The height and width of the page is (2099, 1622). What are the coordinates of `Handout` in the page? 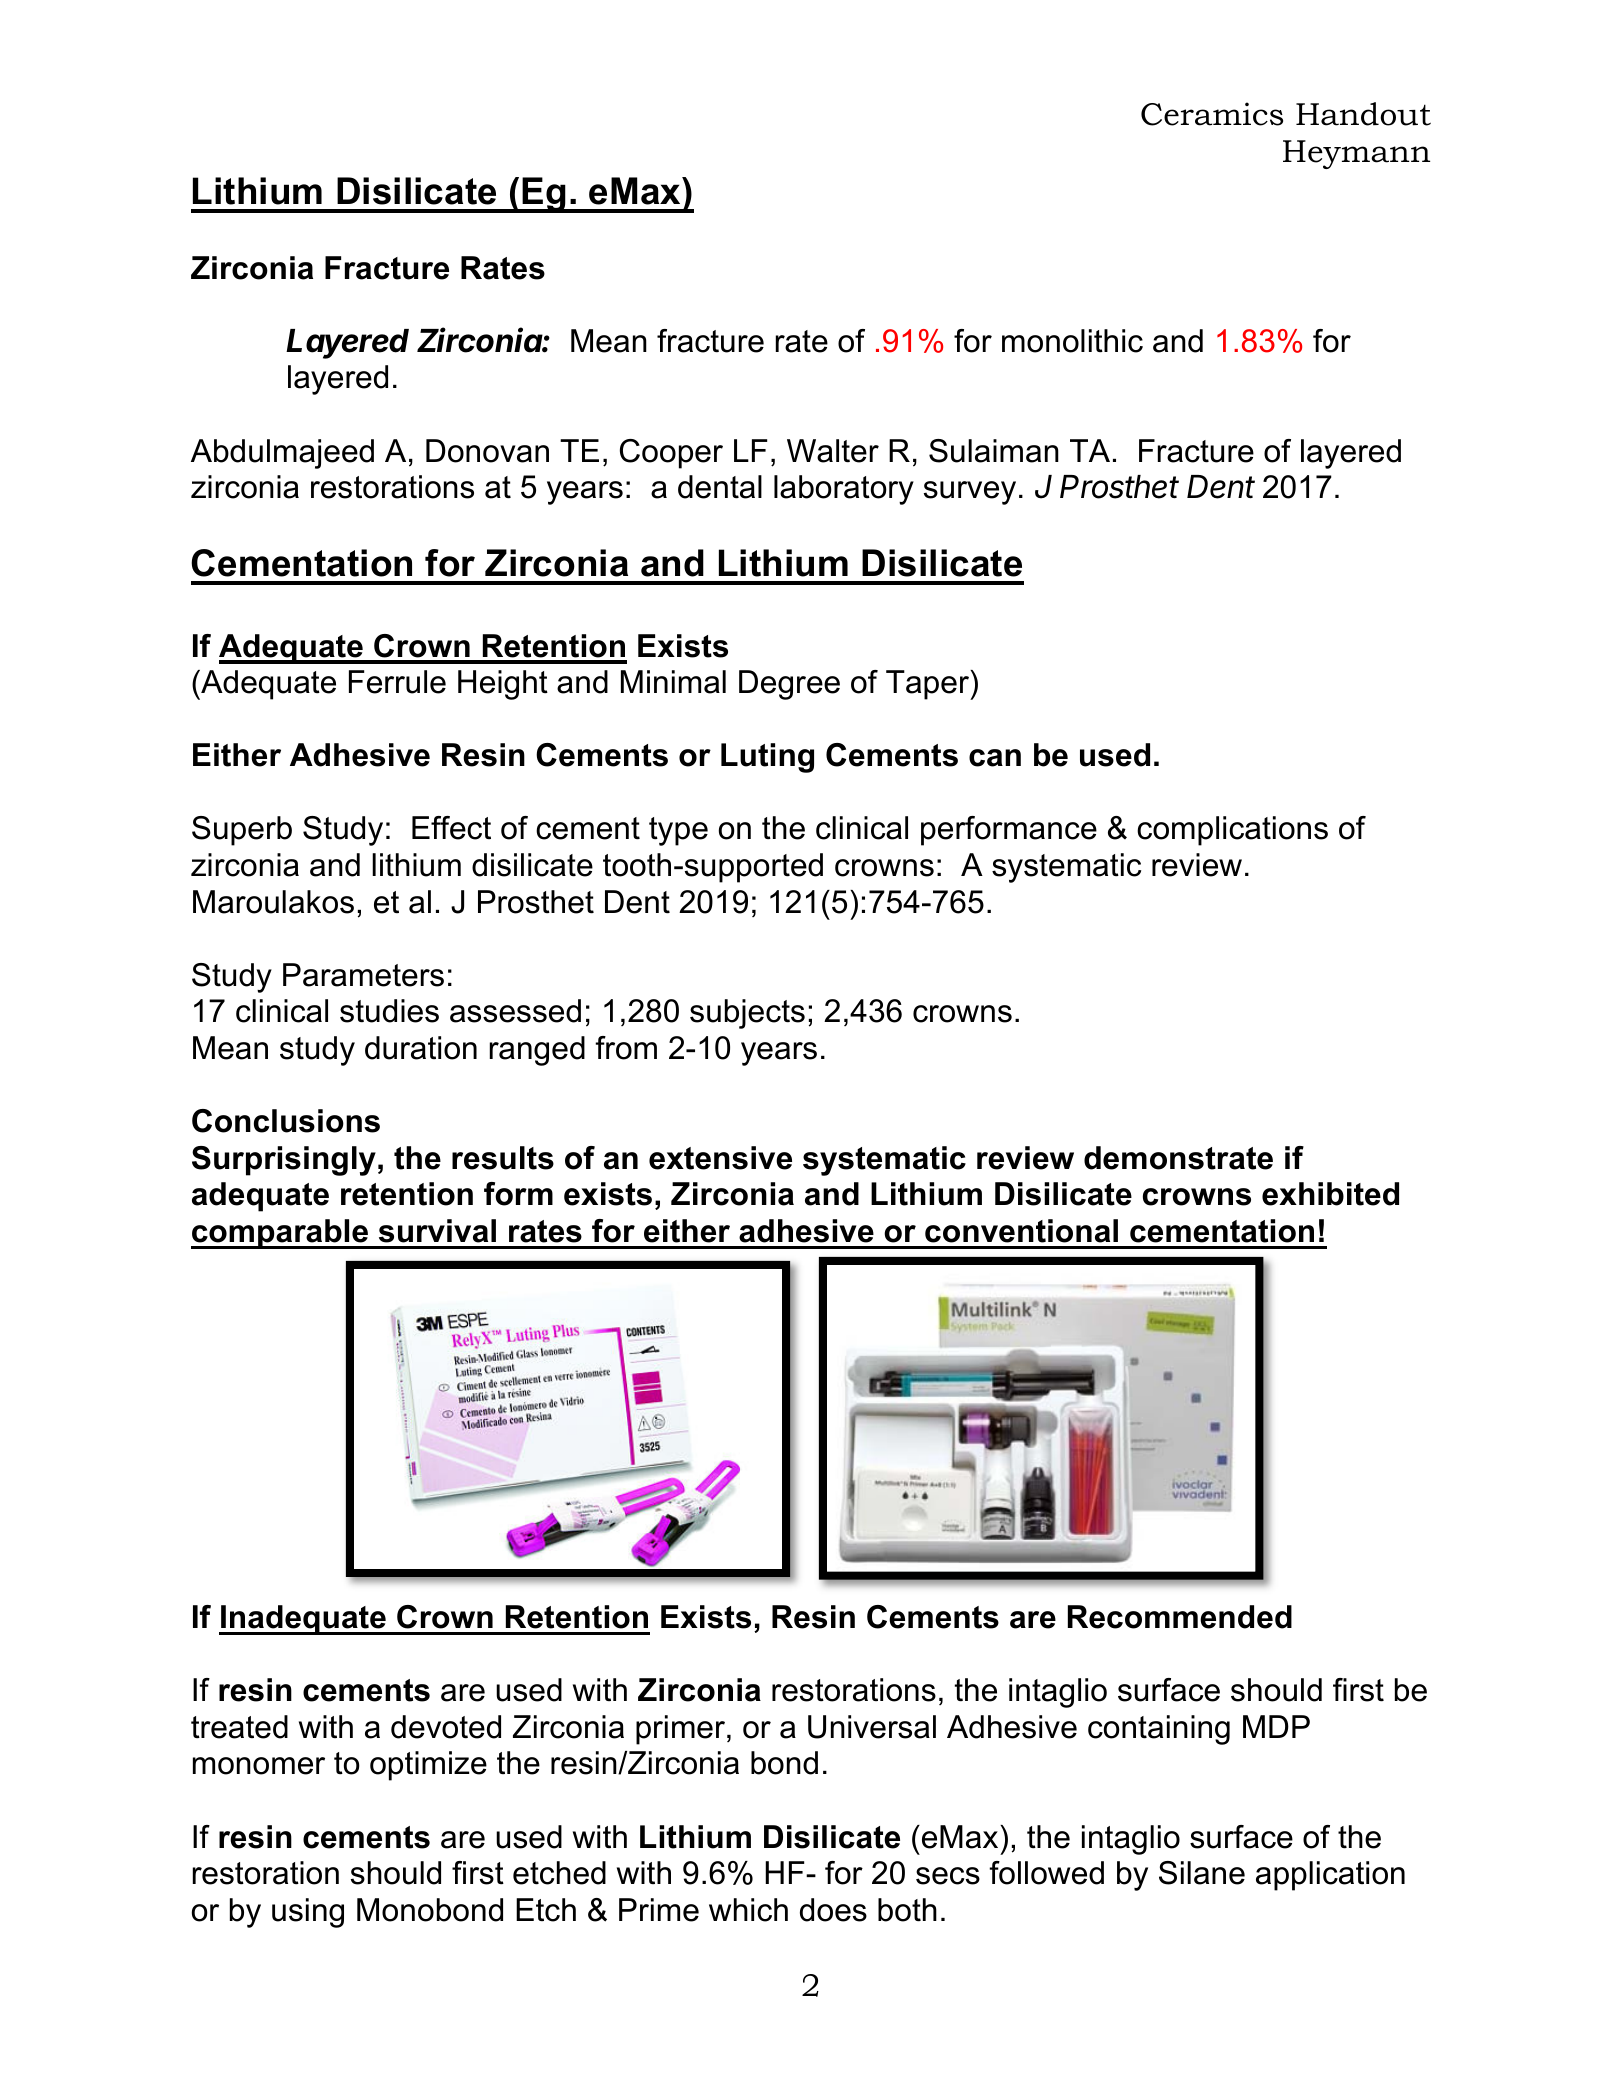 It's located at (1363, 114).
